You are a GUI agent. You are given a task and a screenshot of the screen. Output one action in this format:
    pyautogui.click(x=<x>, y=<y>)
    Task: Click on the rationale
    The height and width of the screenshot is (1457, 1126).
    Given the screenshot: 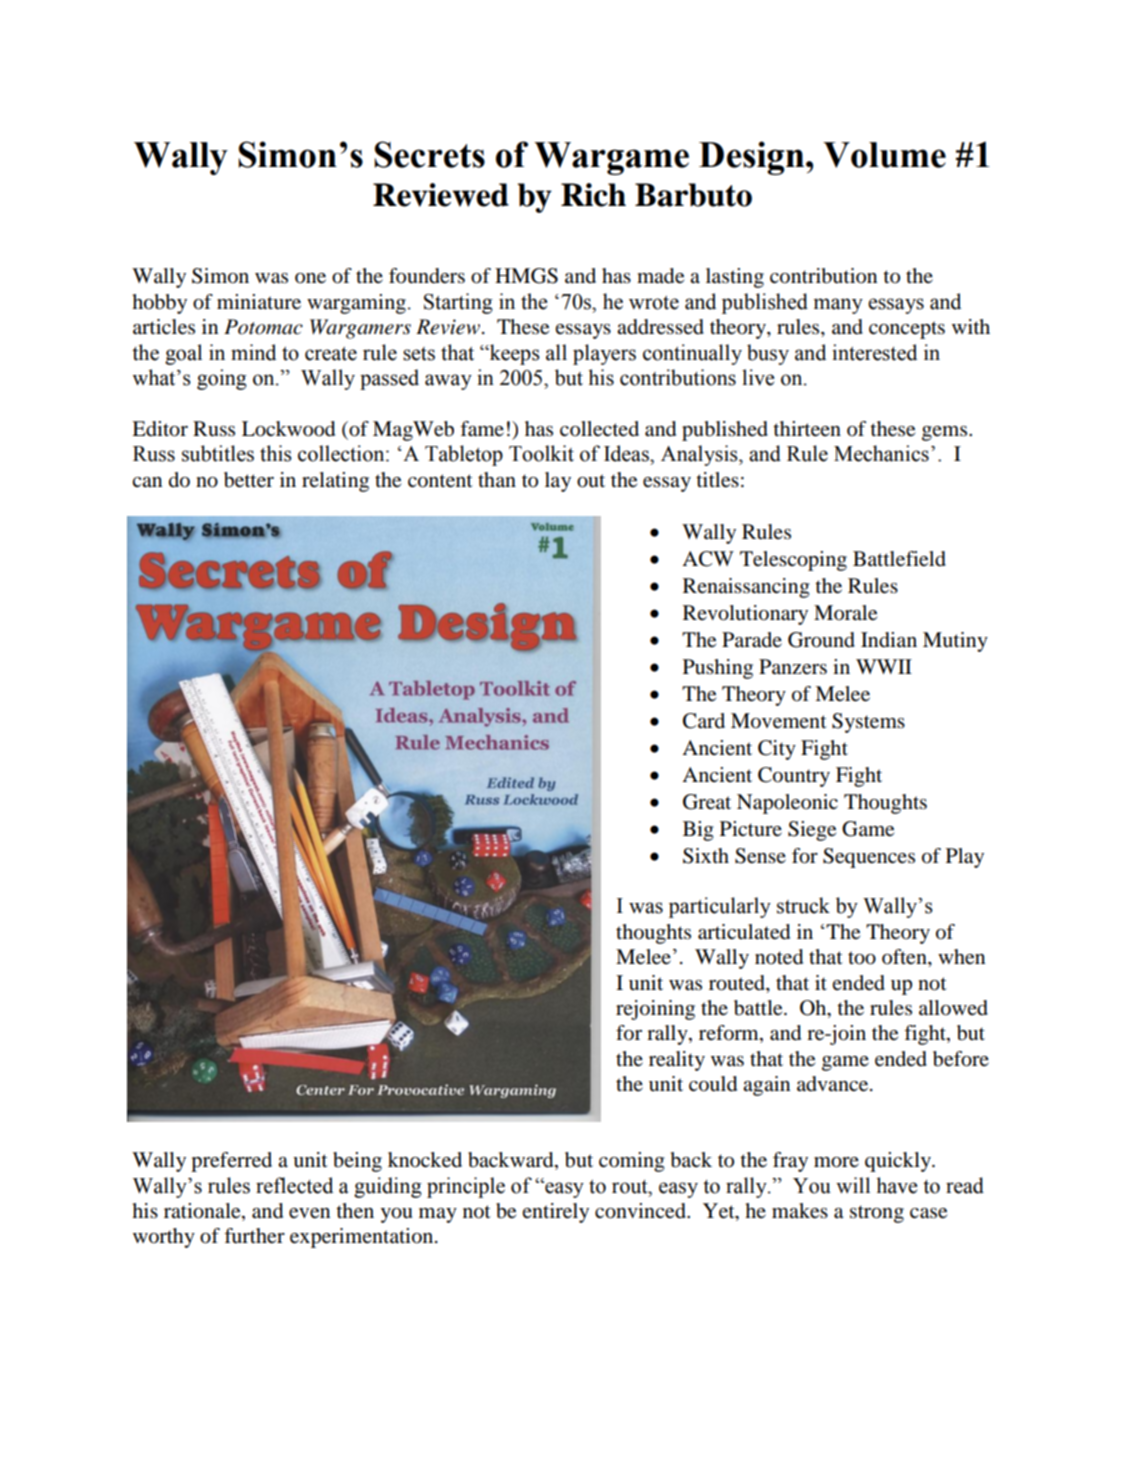 What is the action you would take?
    pyautogui.click(x=203, y=1212)
